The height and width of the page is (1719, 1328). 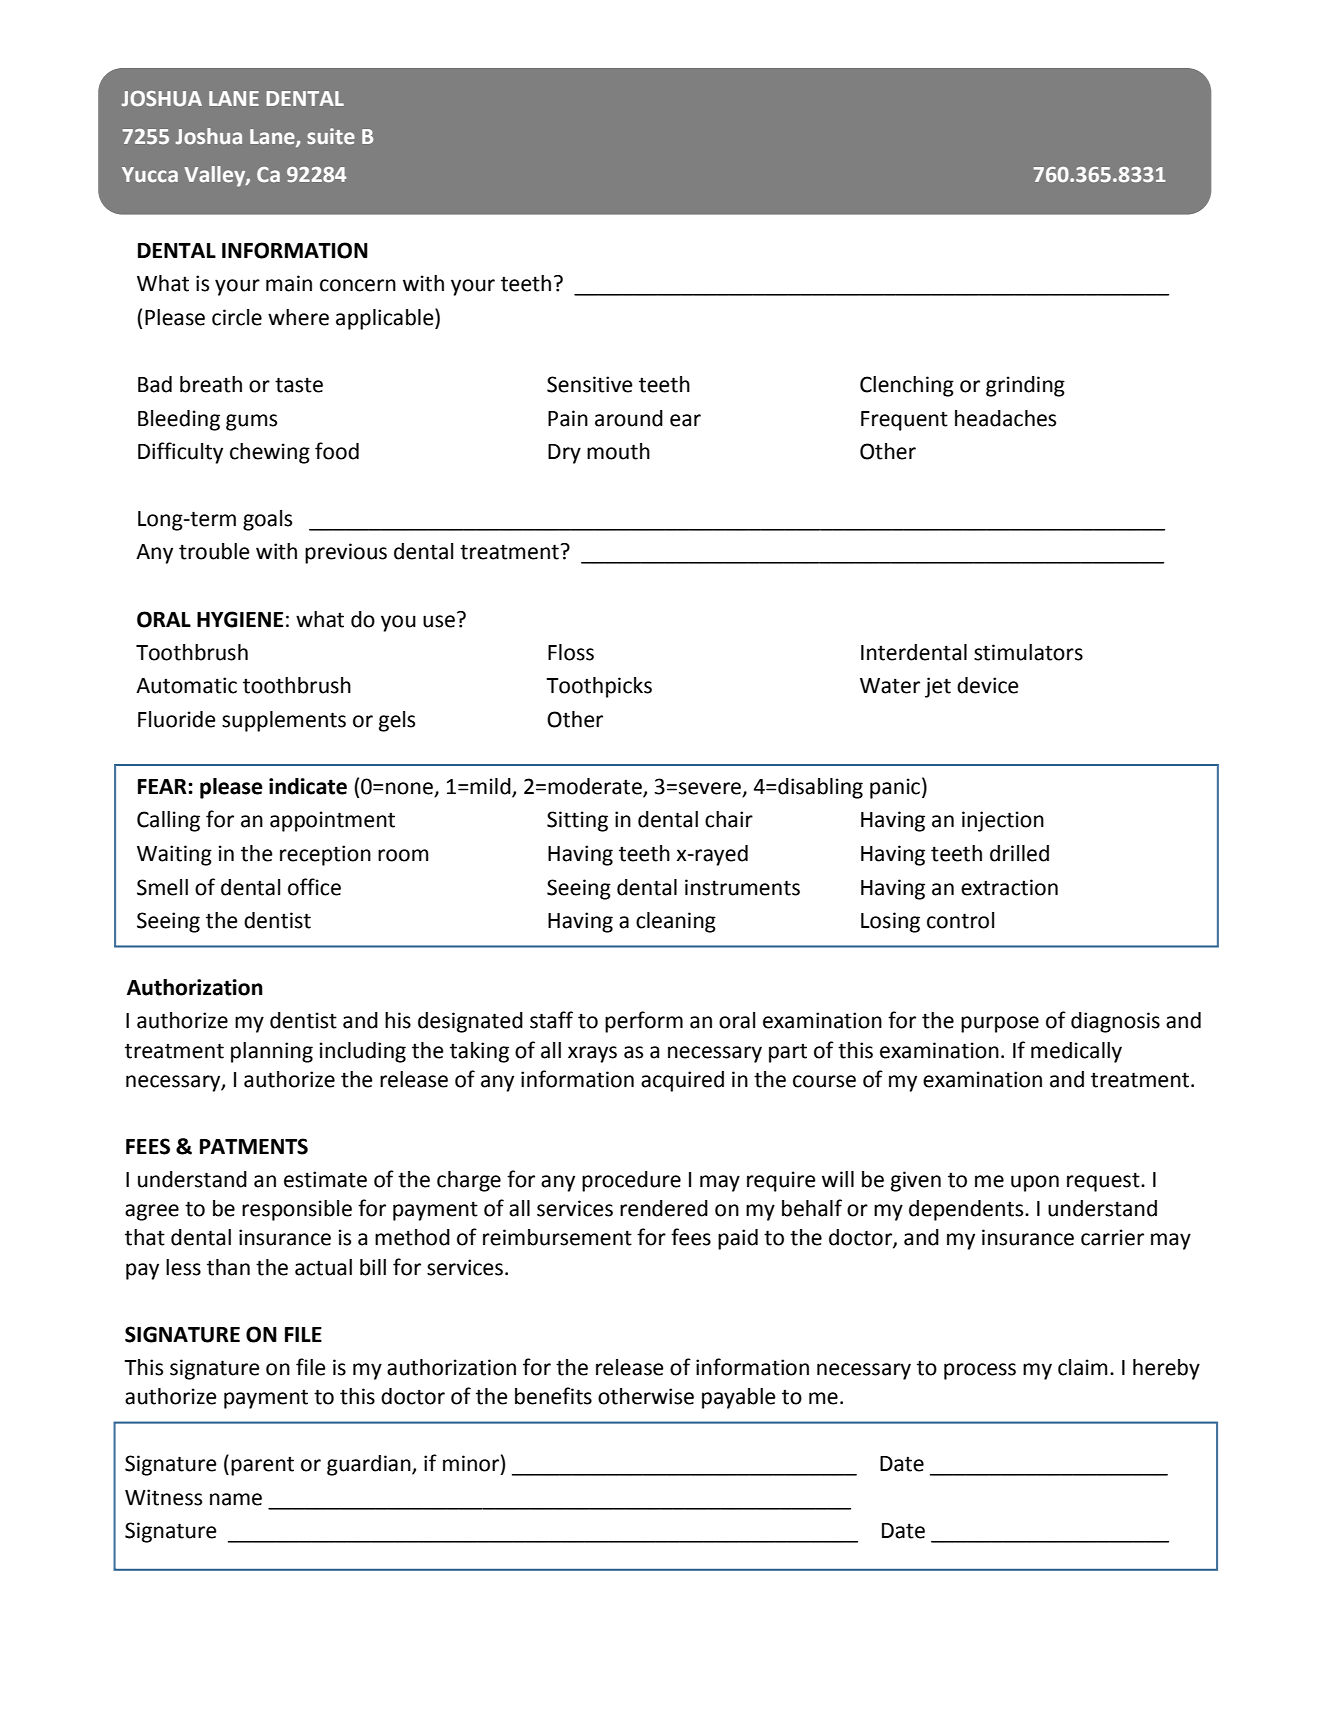 What do you see at coordinates (262, 1466) in the page?
I see `parent` at bounding box center [262, 1466].
